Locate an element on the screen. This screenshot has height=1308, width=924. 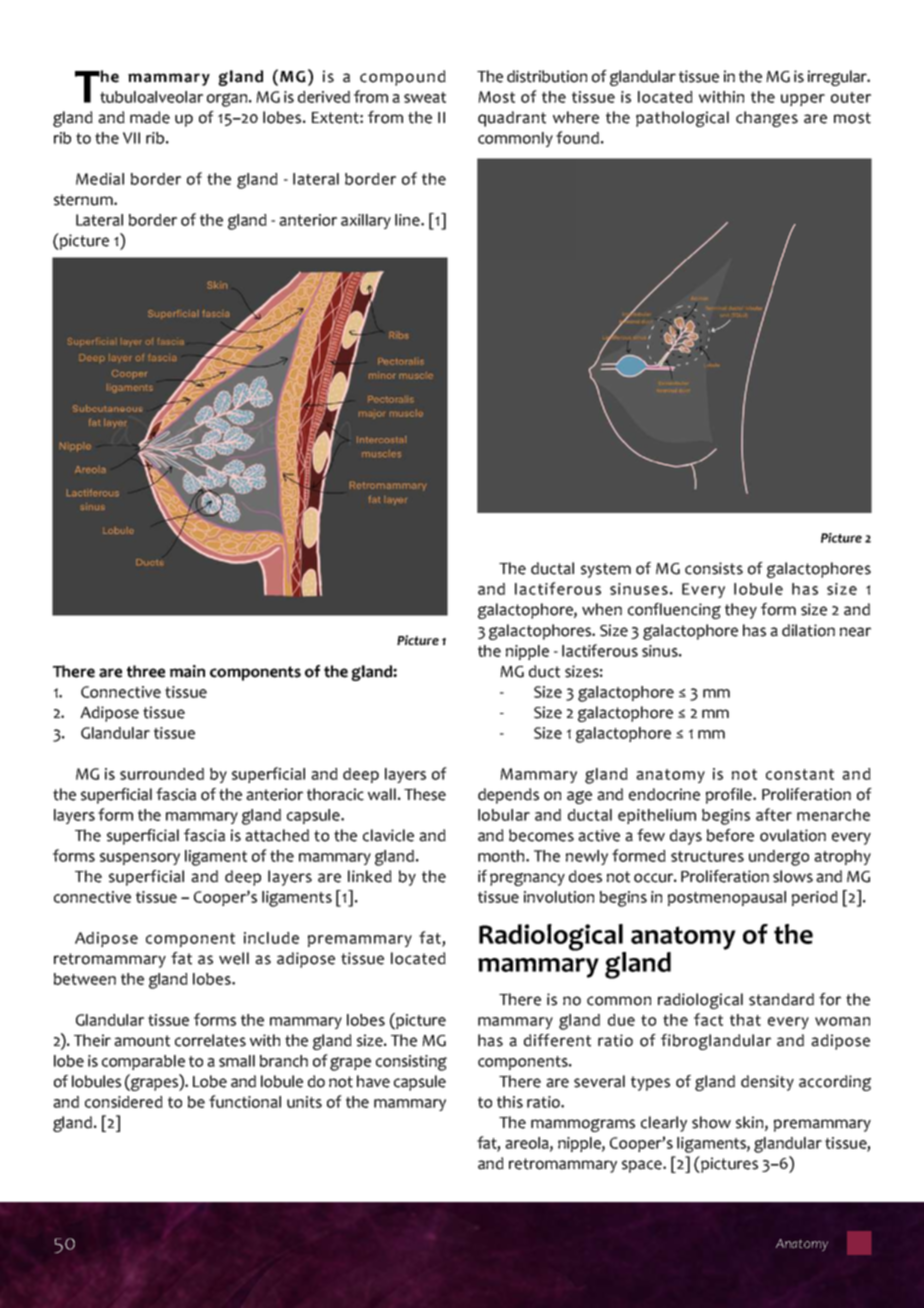
pregnancy is located at coordinates (527, 879).
